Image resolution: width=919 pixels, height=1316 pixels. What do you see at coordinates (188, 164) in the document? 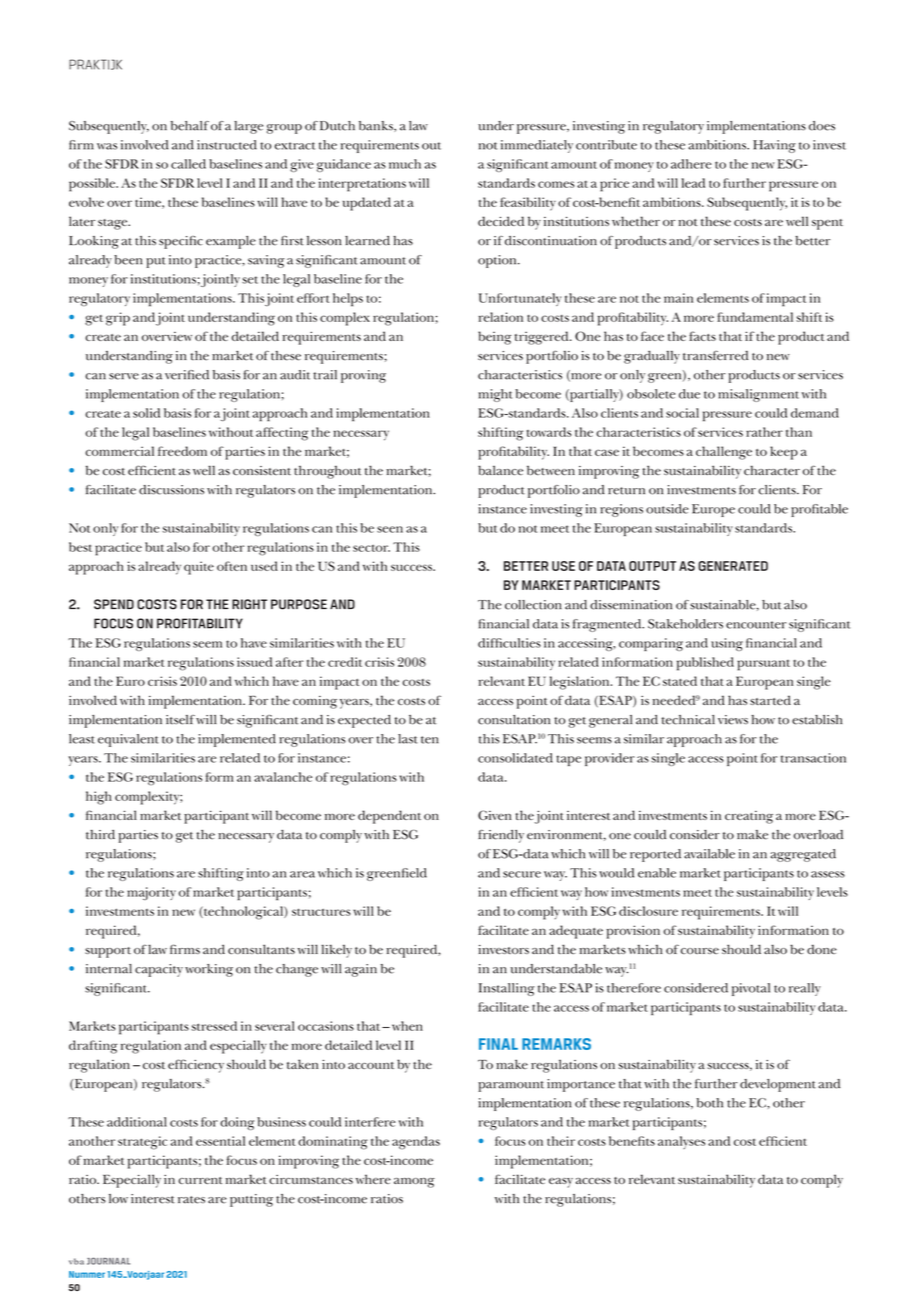
I see `called` at bounding box center [188, 164].
